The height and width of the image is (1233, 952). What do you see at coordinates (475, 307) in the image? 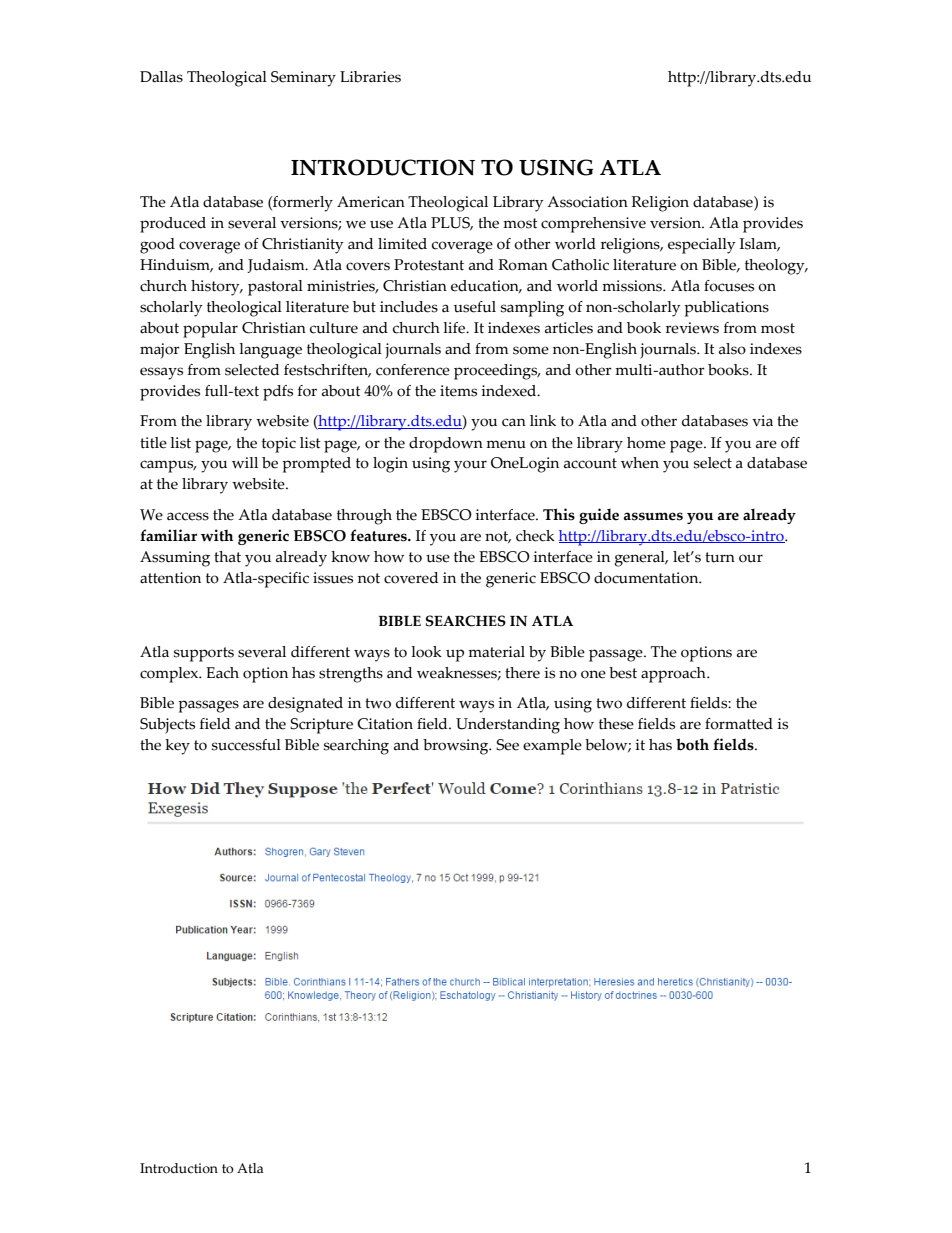
I see `useful` at bounding box center [475, 307].
